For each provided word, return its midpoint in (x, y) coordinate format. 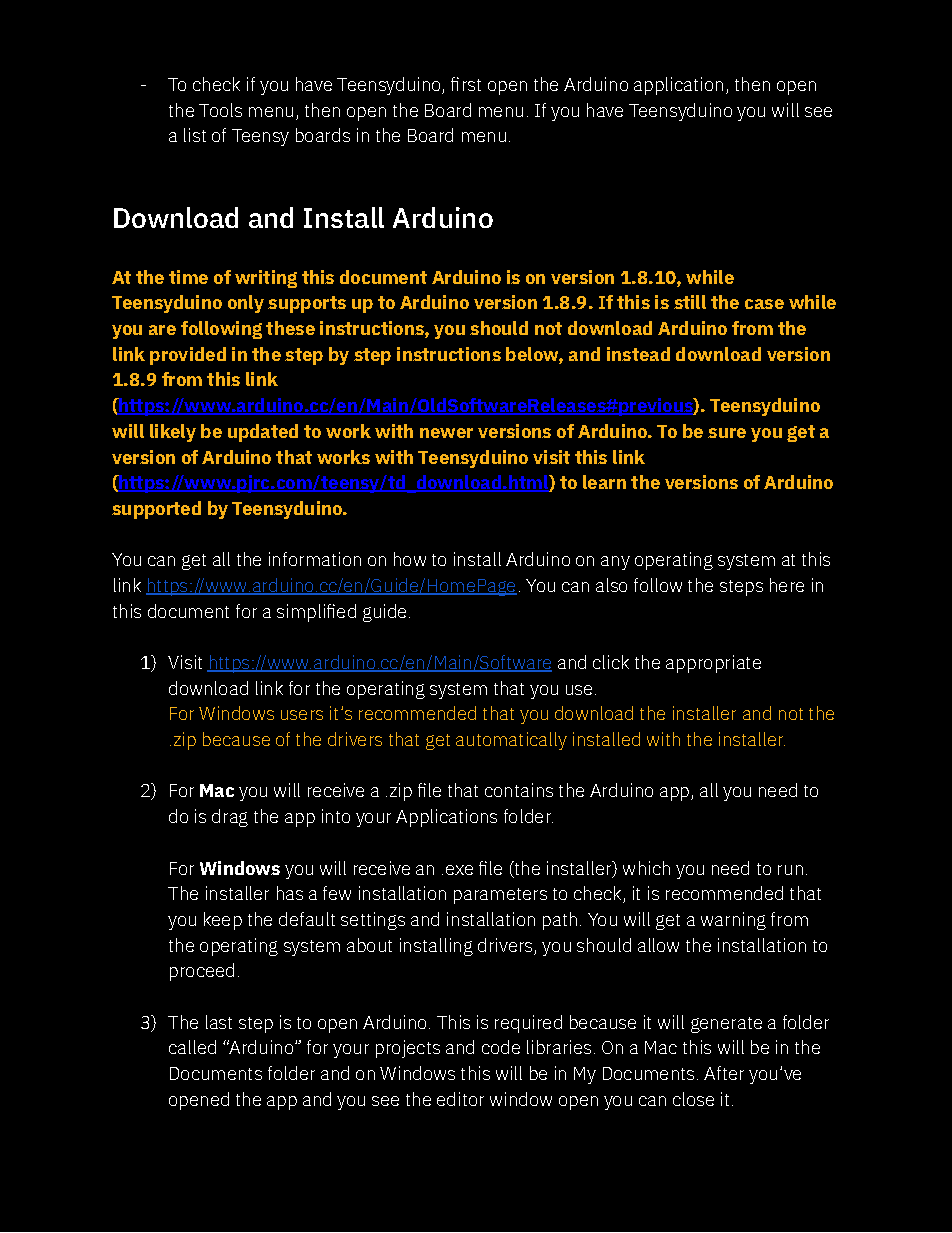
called (192, 1047)
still (690, 302)
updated (263, 433)
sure (727, 433)
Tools (220, 110)
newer (446, 433)
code (501, 1047)
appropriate (713, 664)
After (724, 1073)
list (195, 135)
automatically (511, 741)
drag (230, 818)
